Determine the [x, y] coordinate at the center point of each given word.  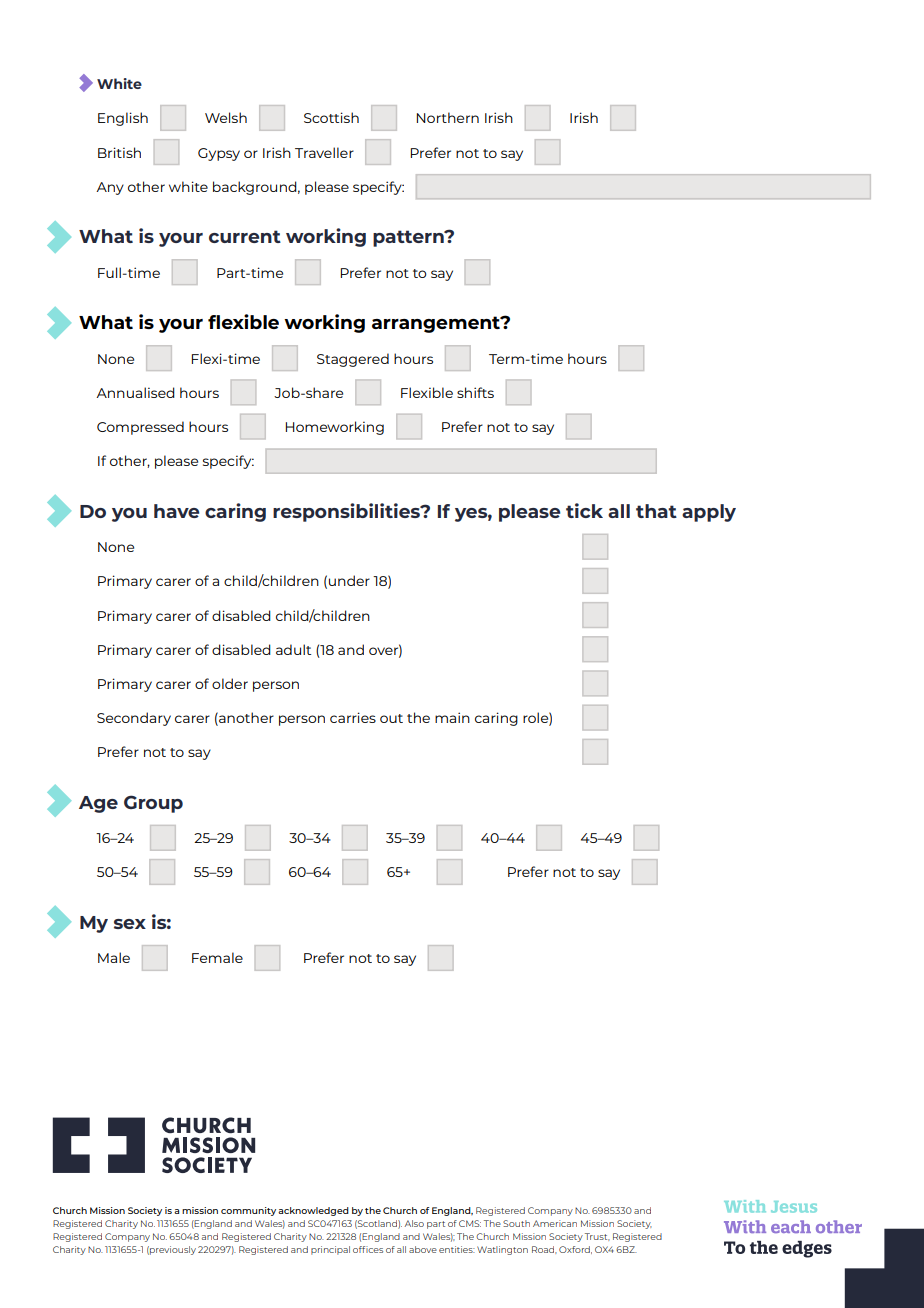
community [248, 1211]
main [452, 717]
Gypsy [219, 154]
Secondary [134, 719]
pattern [409, 238]
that [656, 511]
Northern [448, 117]
